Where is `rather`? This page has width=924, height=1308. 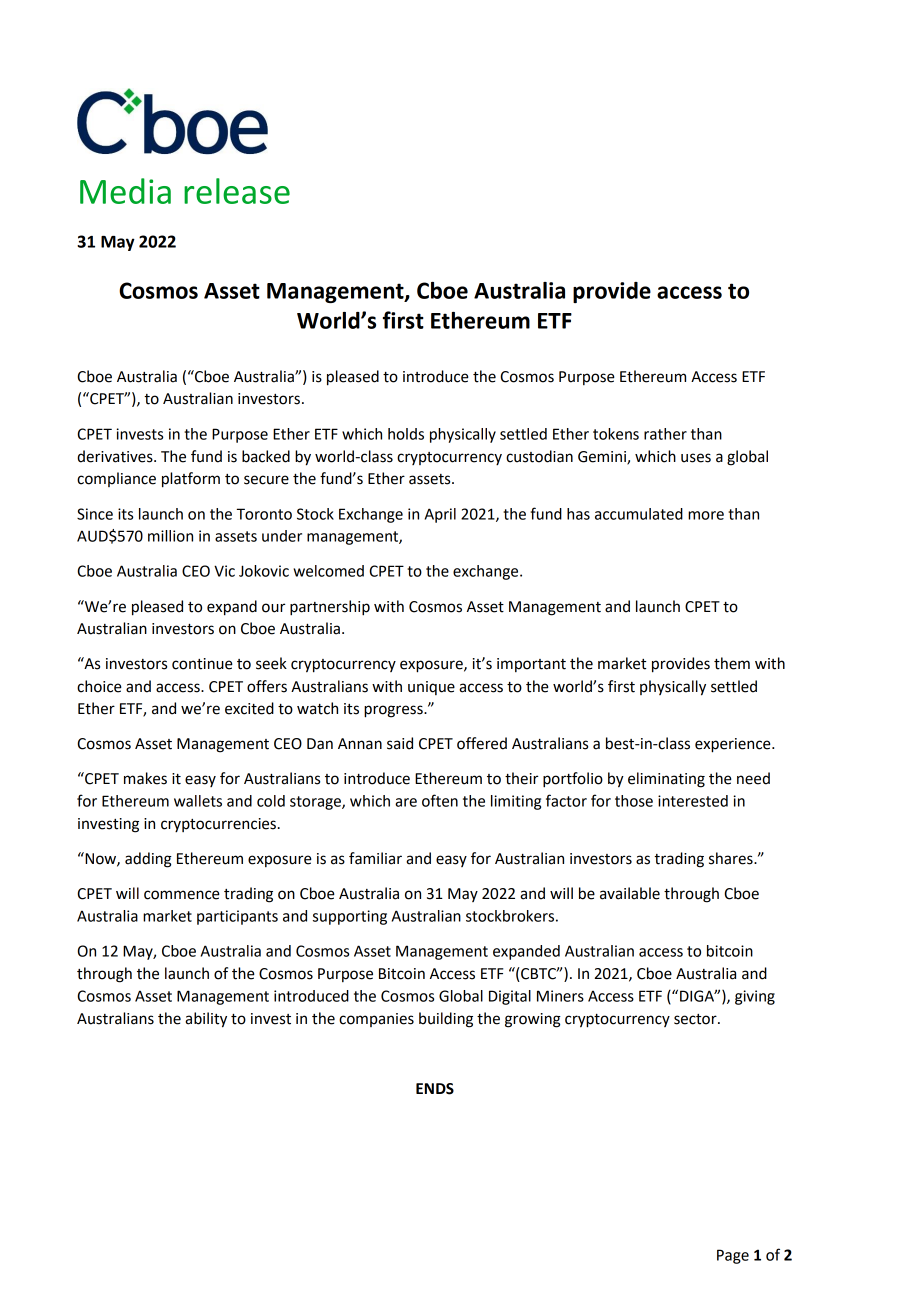
rather is located at coordinates (665, 434).
